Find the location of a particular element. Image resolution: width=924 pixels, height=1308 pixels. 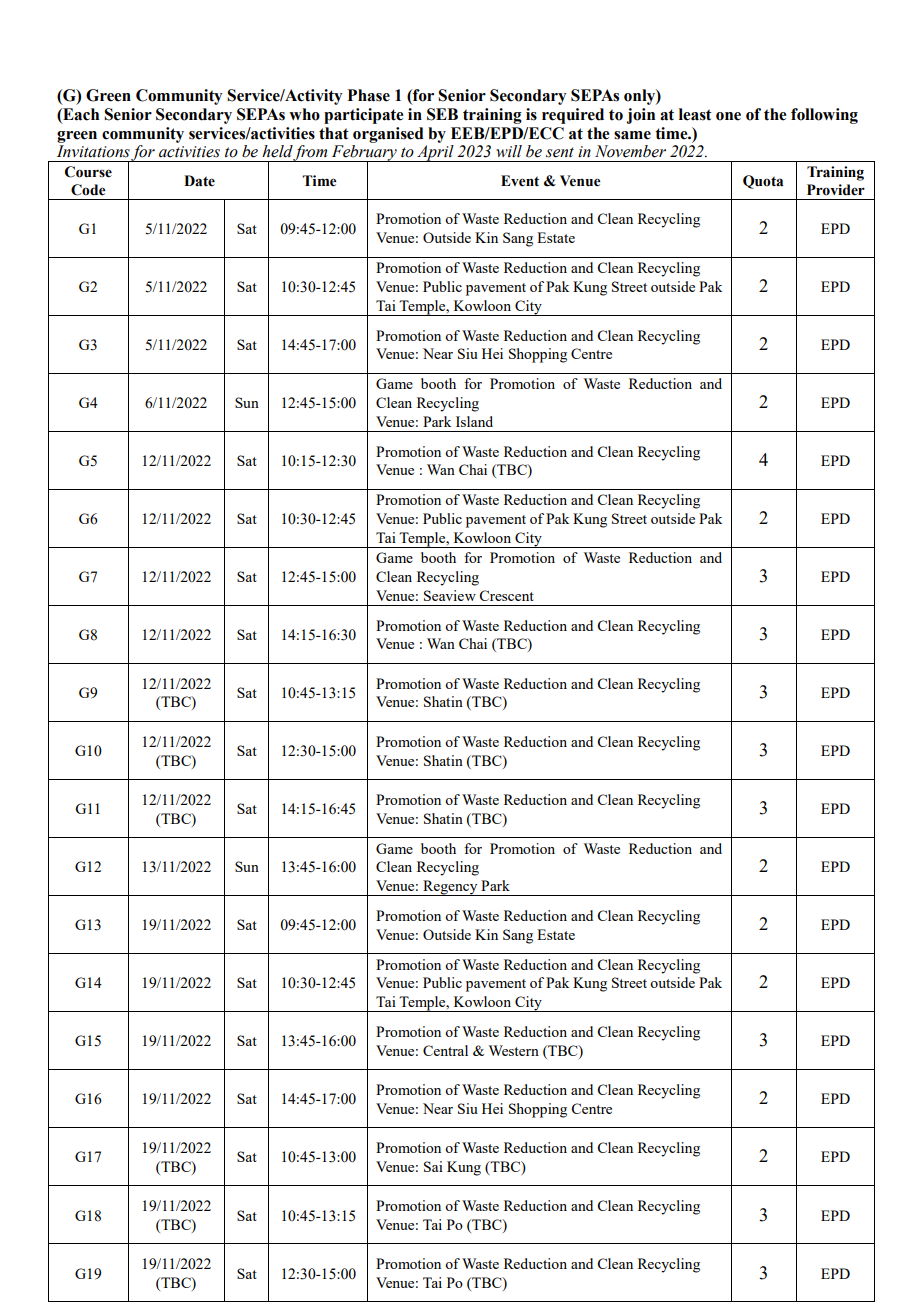

SEB is located at coordinates (442, 114).
